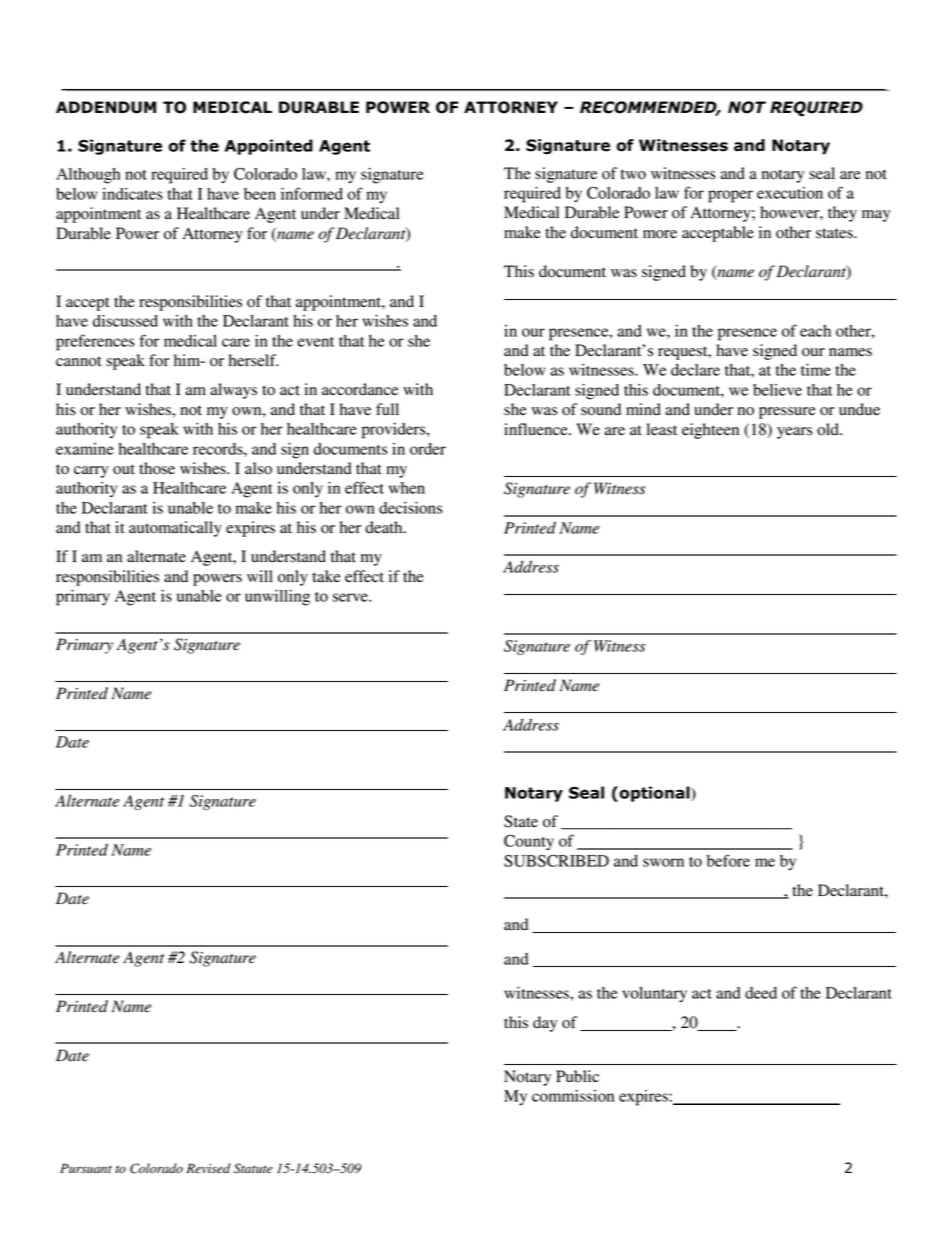 This image has height=1233, width=952. Describe the element at coordinates (573, 1096) in the image. I see `commission` at that location.
